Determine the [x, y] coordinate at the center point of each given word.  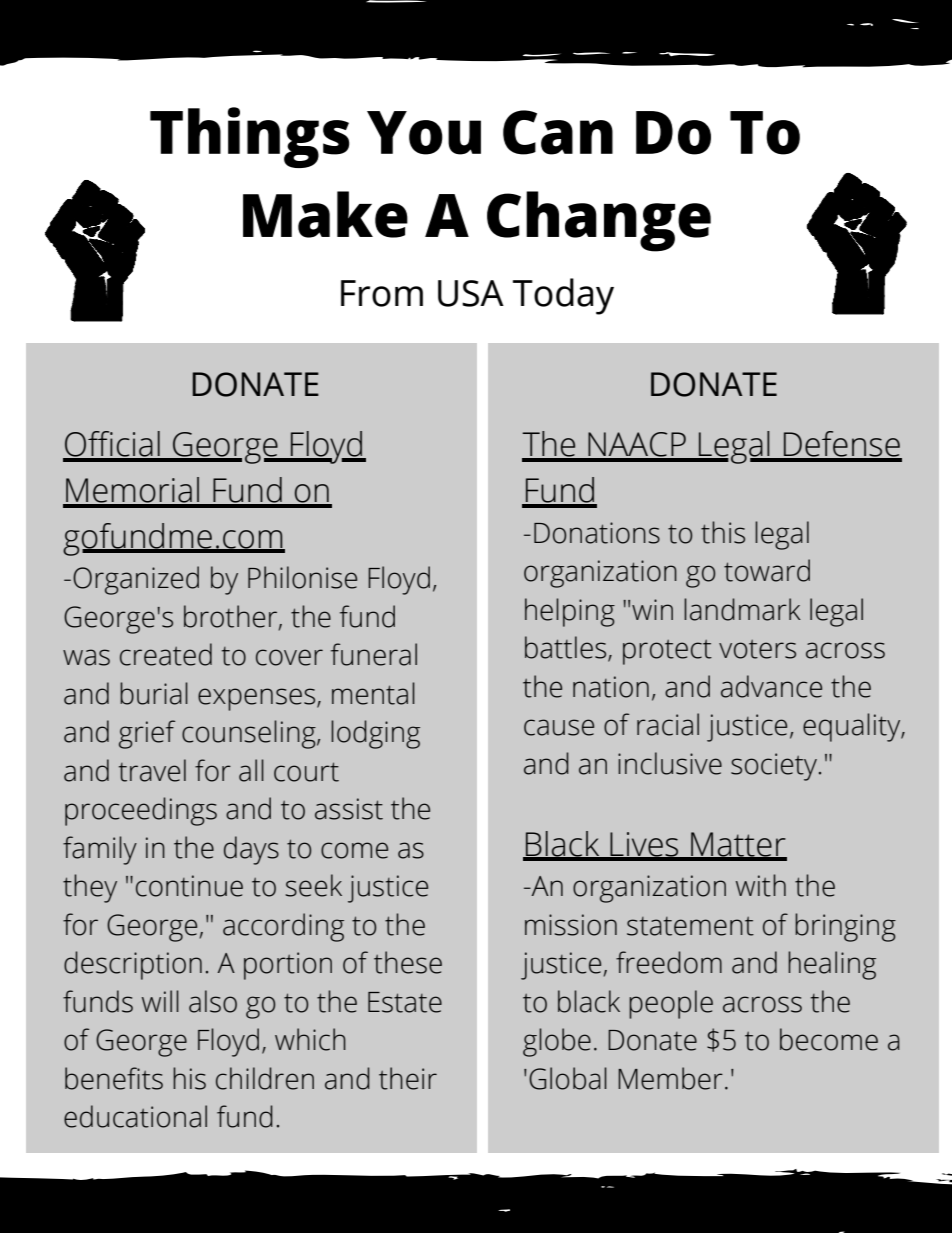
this [723, 532]
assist [349, 809]
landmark [742, 609]
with [761, 885]
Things [249, 137]
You [424, 133]
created [166, 654]
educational [135, 1116]
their [408, 1078]
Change [599, 221]
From [382, 293]
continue [189, 886]
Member [670, 1078]
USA [471, 293]
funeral [374, 654]
